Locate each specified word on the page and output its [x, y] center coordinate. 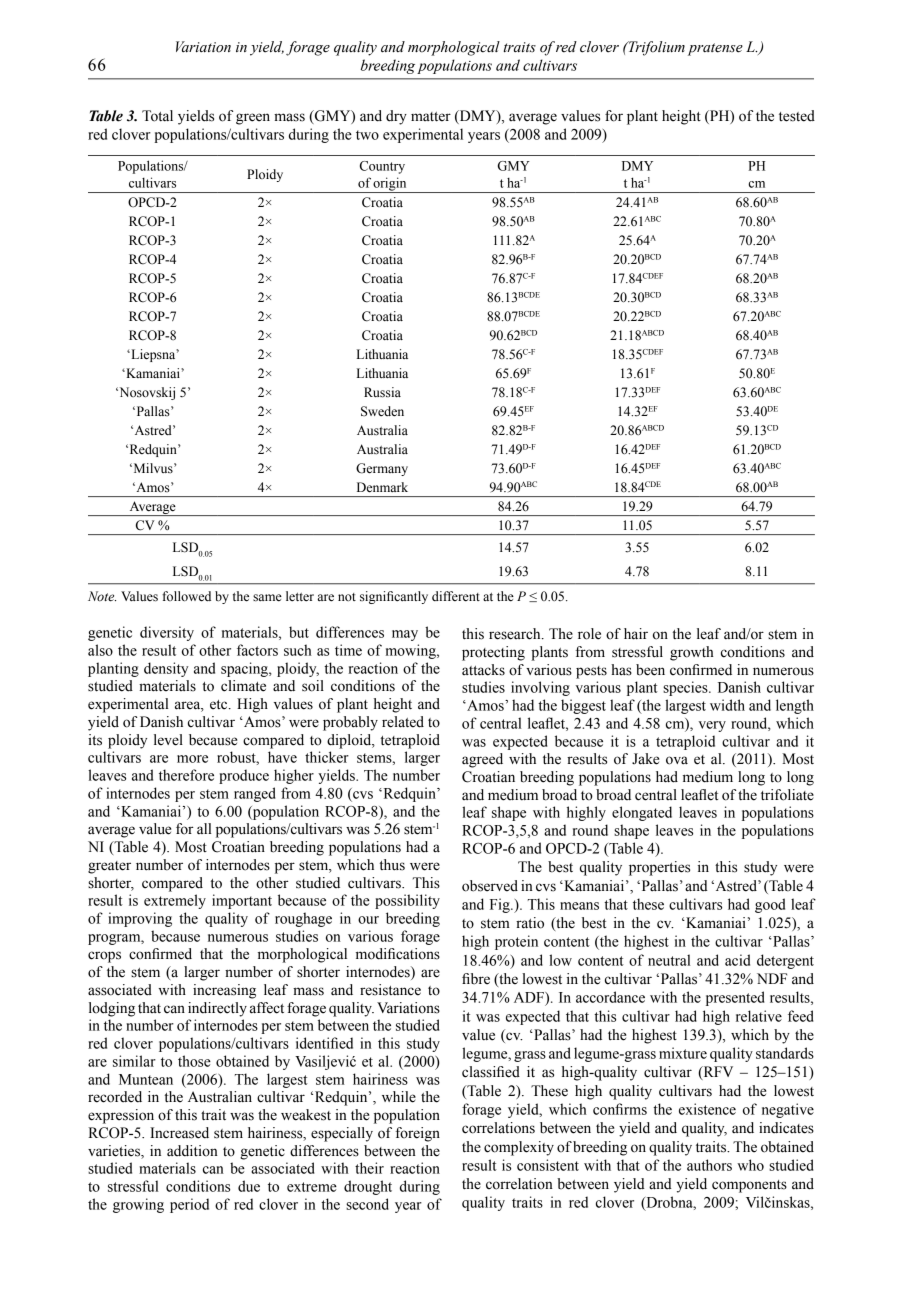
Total [157, 116]
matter [431, 117]
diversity [167, 633]
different [456, 596]
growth [692, 653]
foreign [418, 1134]
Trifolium [655, 48]
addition [192, 1151]
